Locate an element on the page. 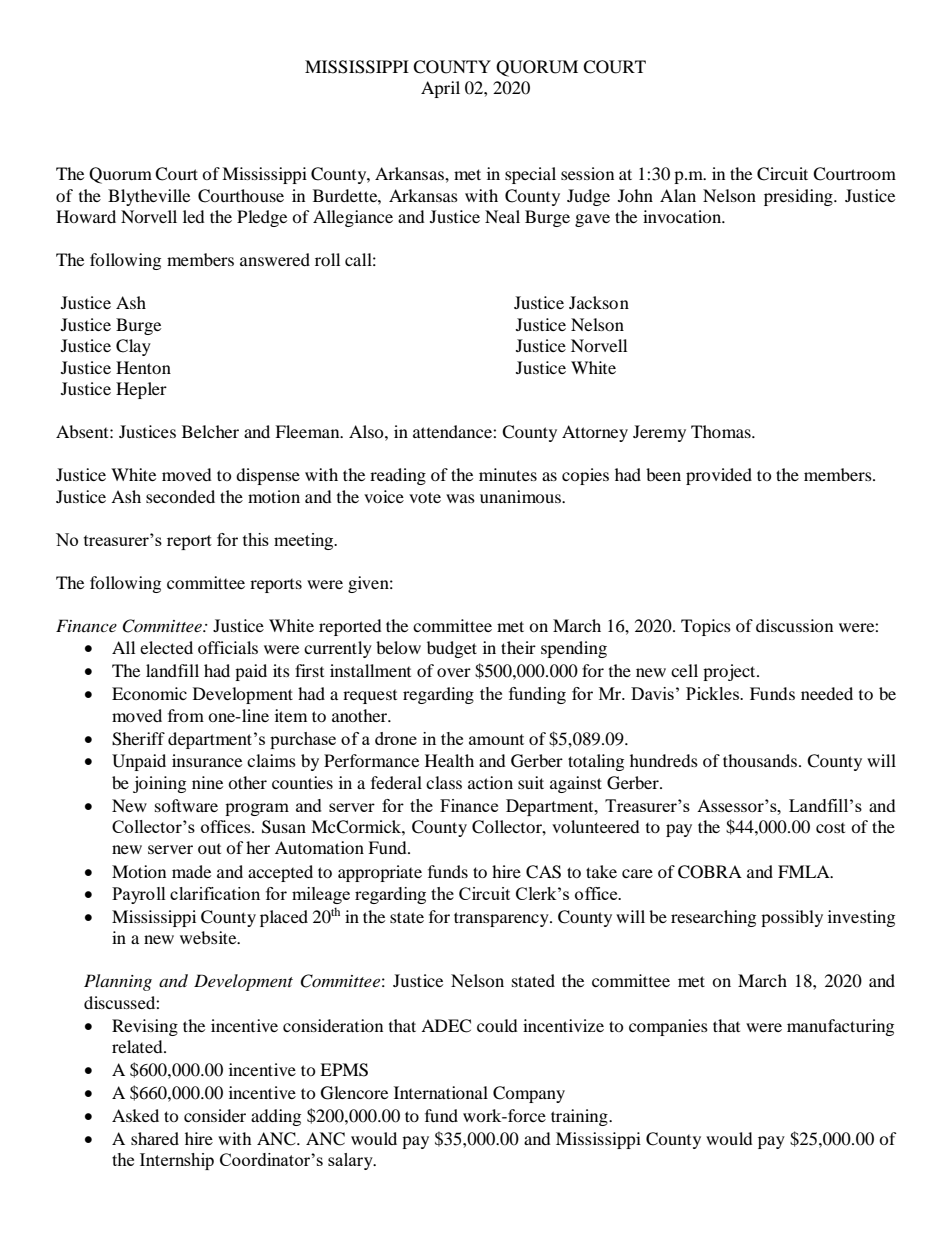 This page has width=952, height=1233. Jackson is located at coordinates (599, 302).
